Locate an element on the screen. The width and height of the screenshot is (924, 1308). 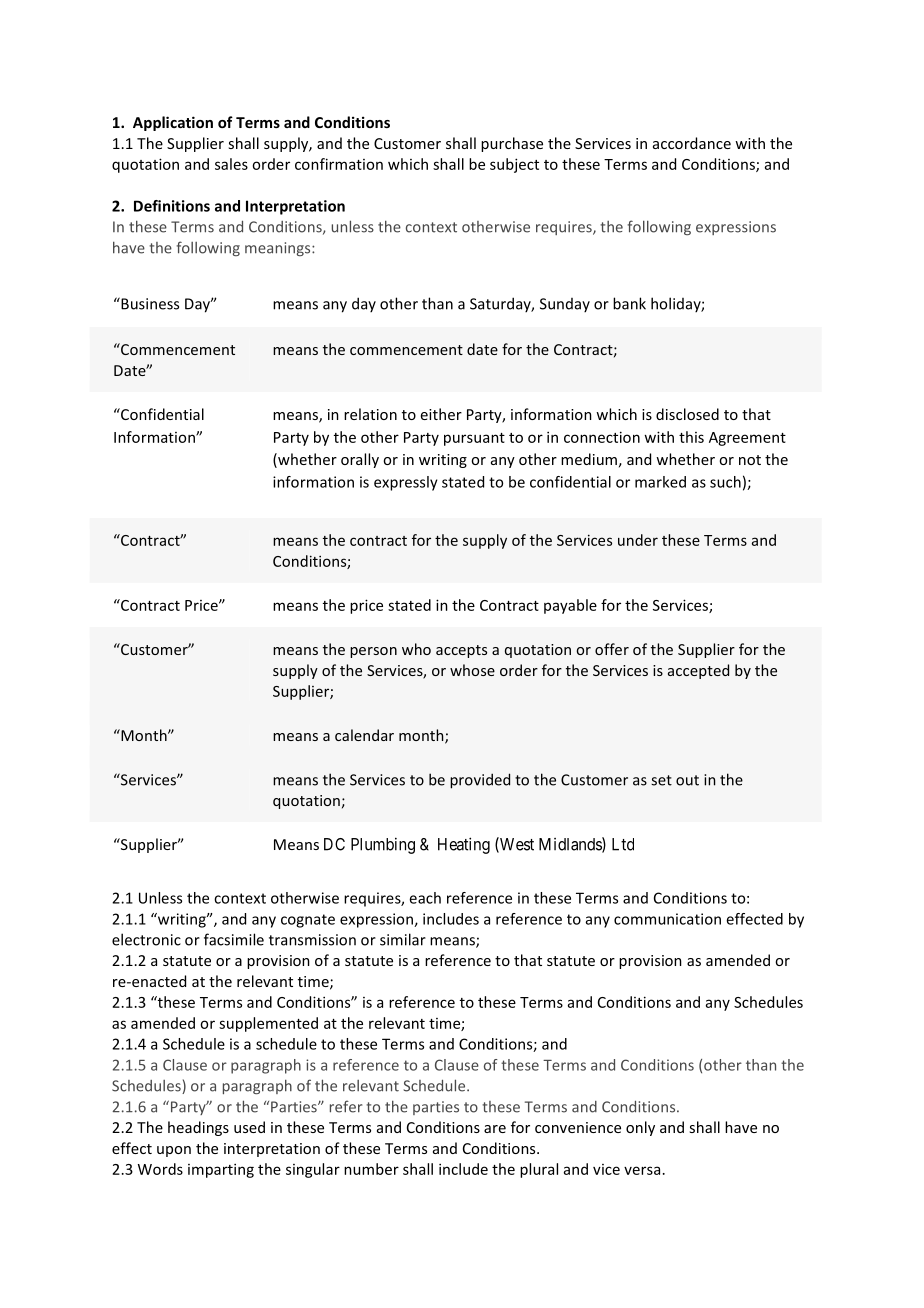
accepted is located at coordinates (698, 671).
